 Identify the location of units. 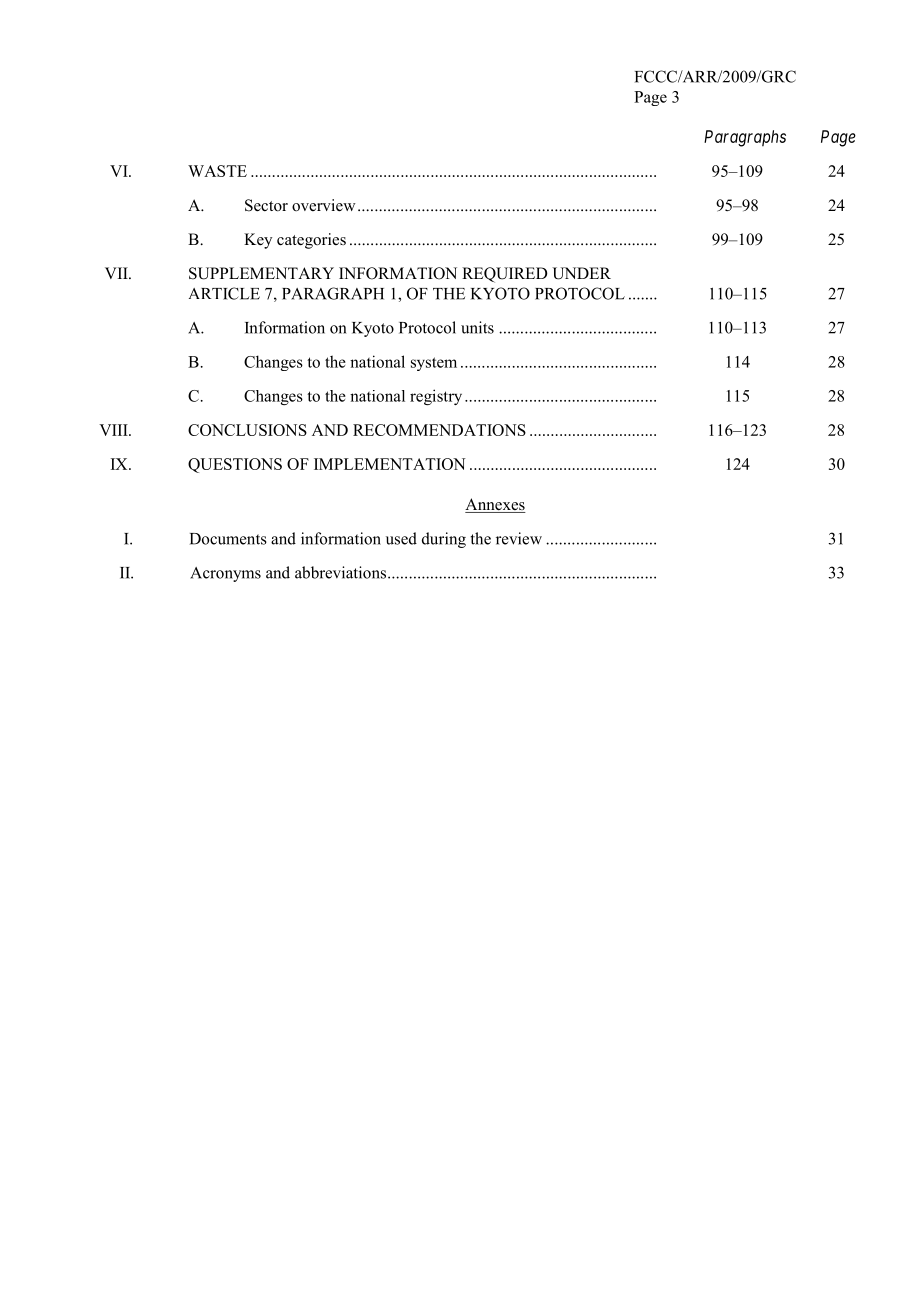
(477, 327).
